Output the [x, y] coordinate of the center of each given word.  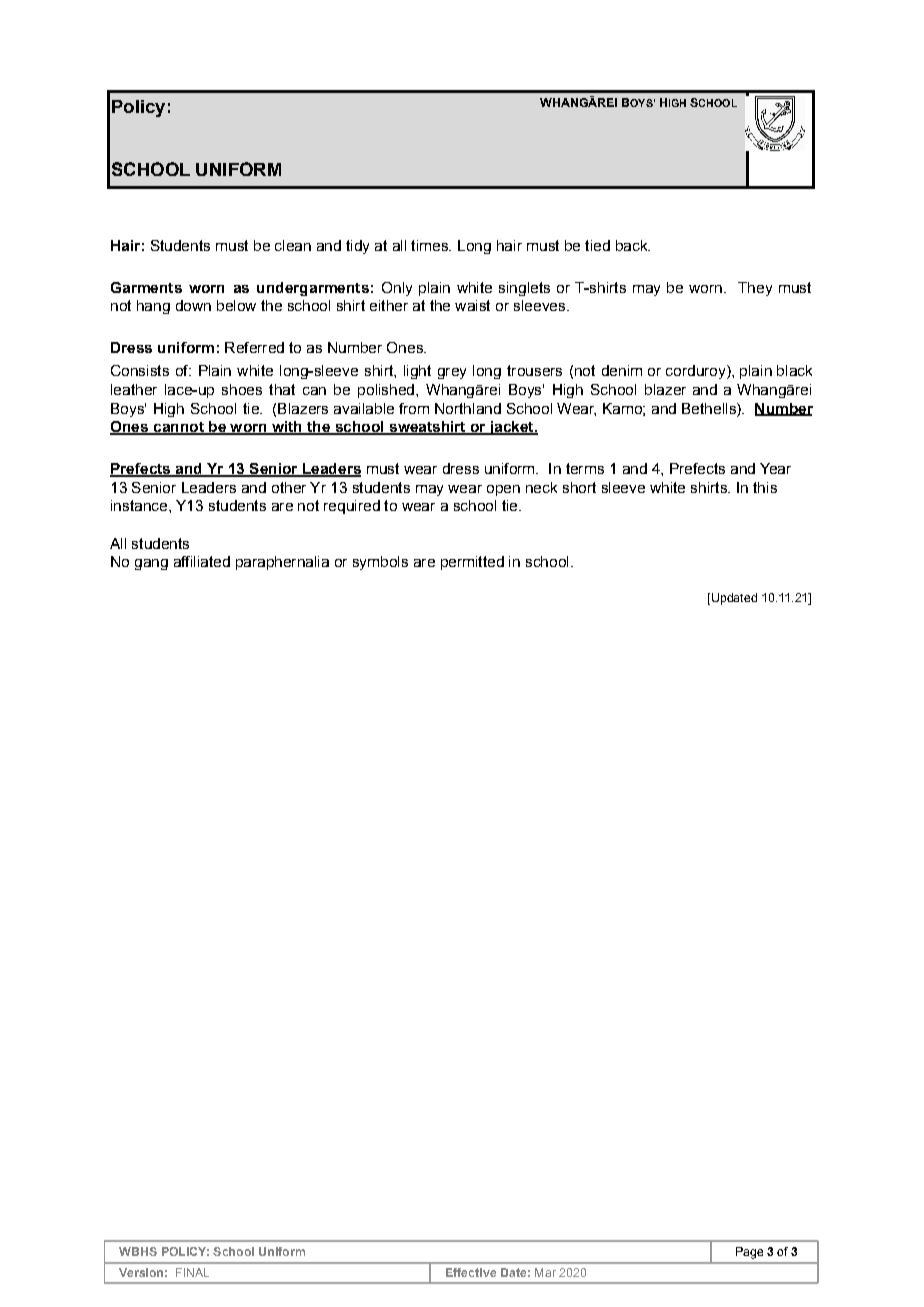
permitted [472, 563]
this [765, 487]
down [193, 305]
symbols [380, 563]
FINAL [192, 1272]
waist [472, 305]
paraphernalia [282, 563]
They [755, 289]
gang [151, 564]
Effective [471, 1272]
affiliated [202, 561]
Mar [545, 1272]
